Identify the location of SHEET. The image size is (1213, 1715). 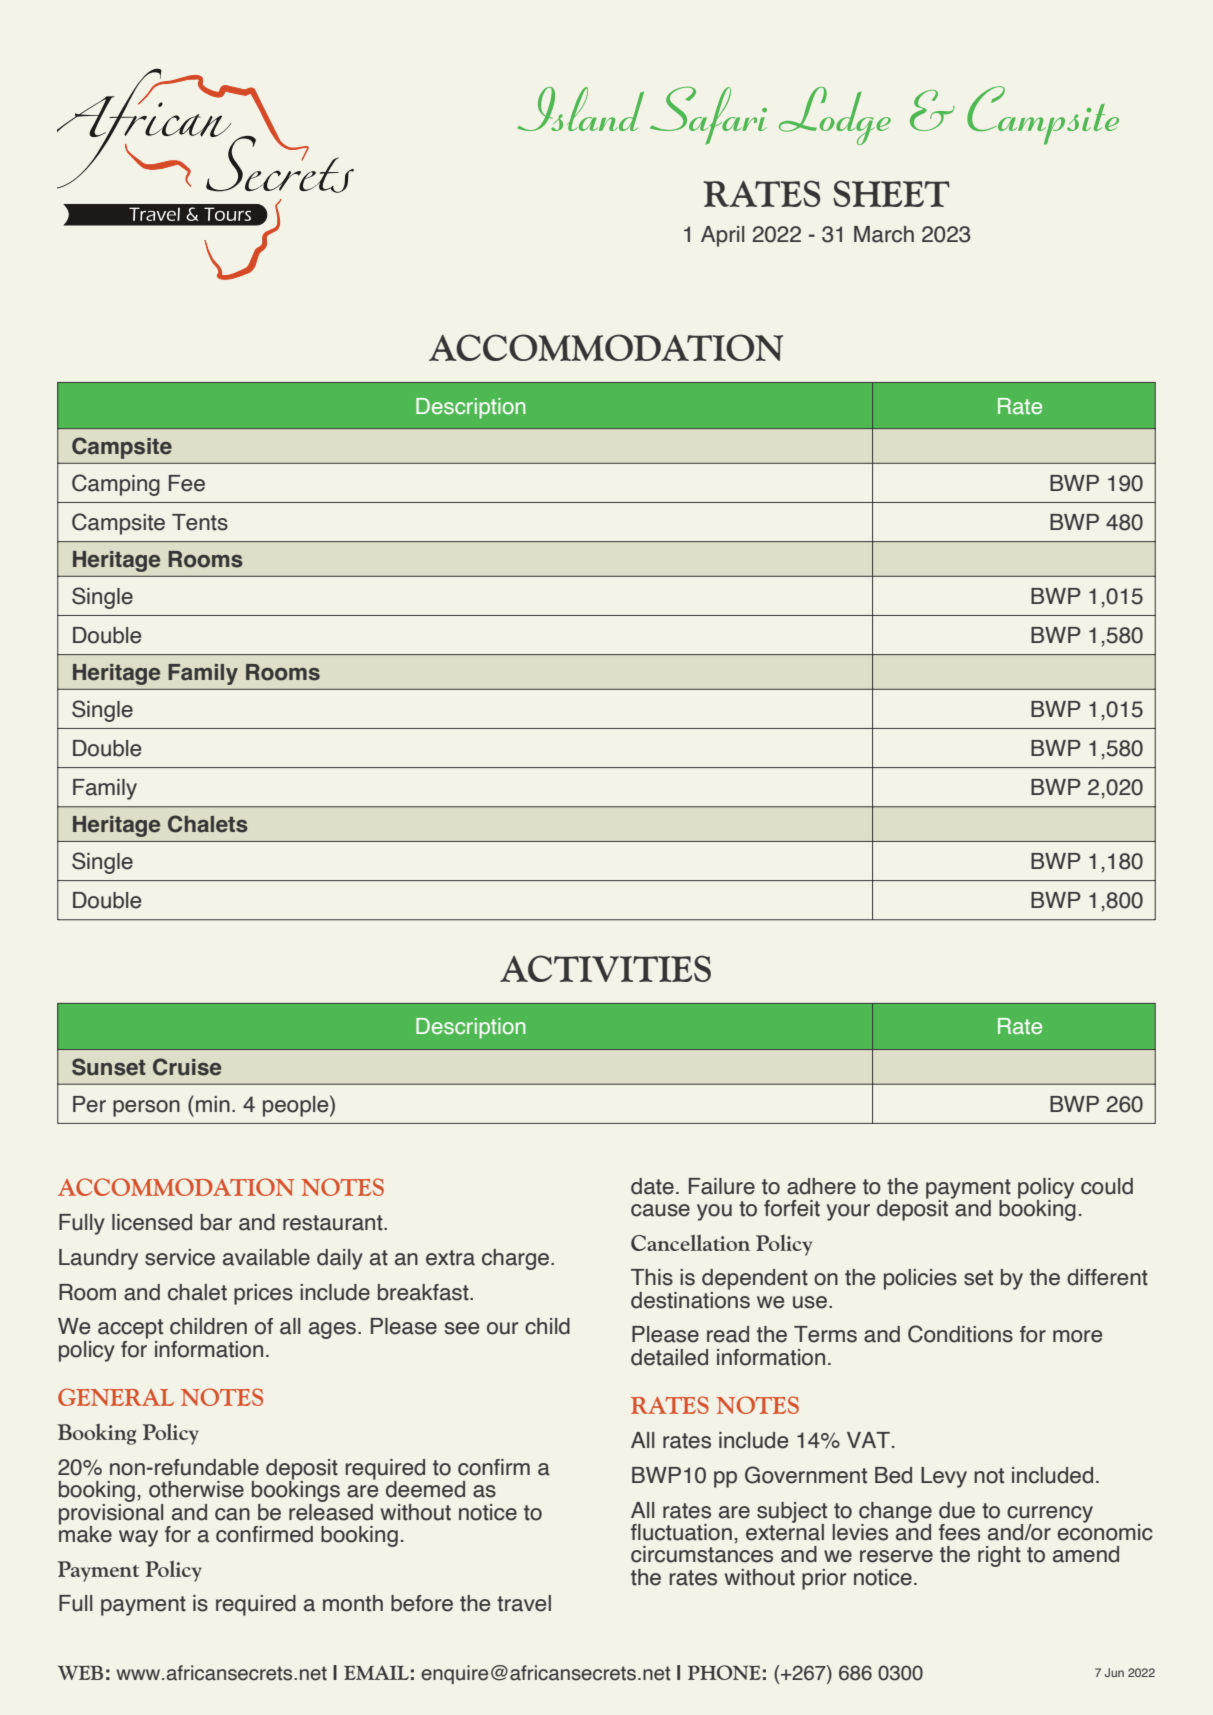
(891, 193).
